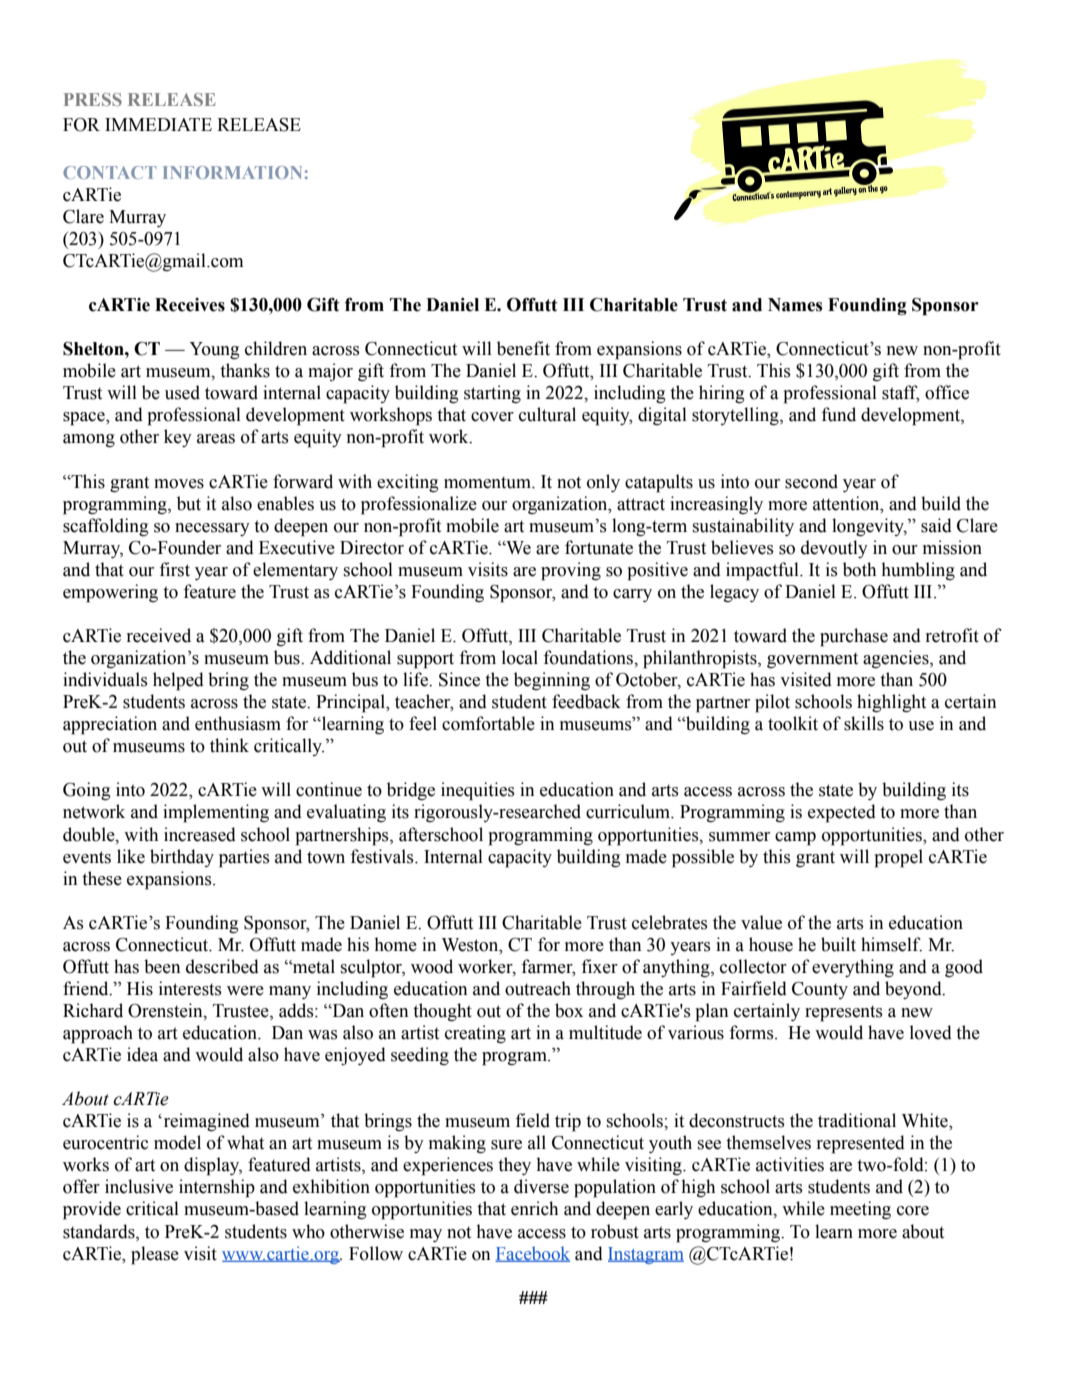 The image size is (1067, 1381). What do you see at coordinates (158, 124) in the document?
I see `IMMEDIATE` at bounding box center [158, 124].
